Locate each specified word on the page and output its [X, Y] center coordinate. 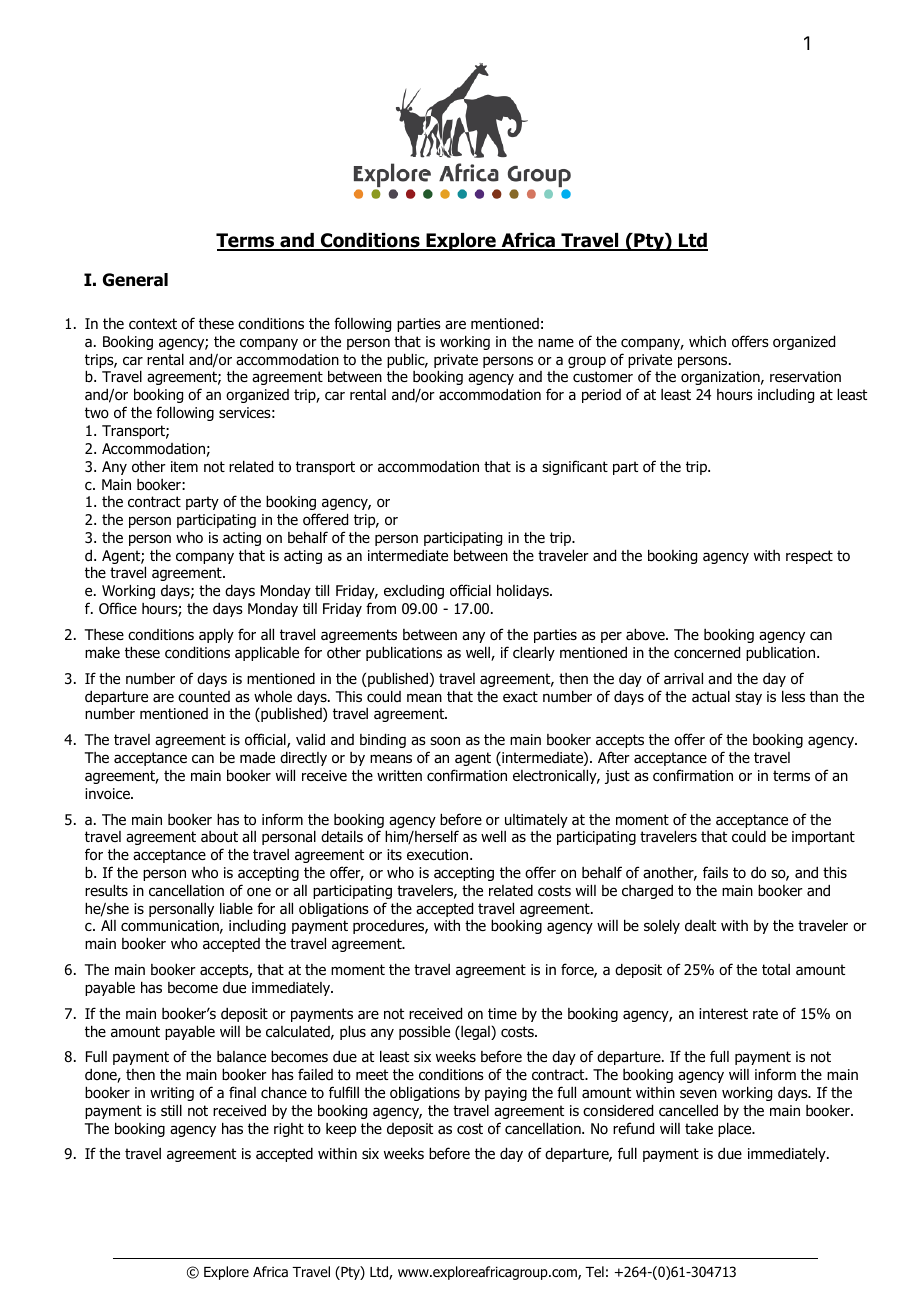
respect [809, 557]
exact [520, 697]
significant [575, 467]
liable [236, 908]
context [153, 324]
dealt [700, 926]
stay [748, 698]
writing [172, 1094]
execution [439, 855]
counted [204, 697]
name [556, 342]
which [707, 341]
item [184, 466]
